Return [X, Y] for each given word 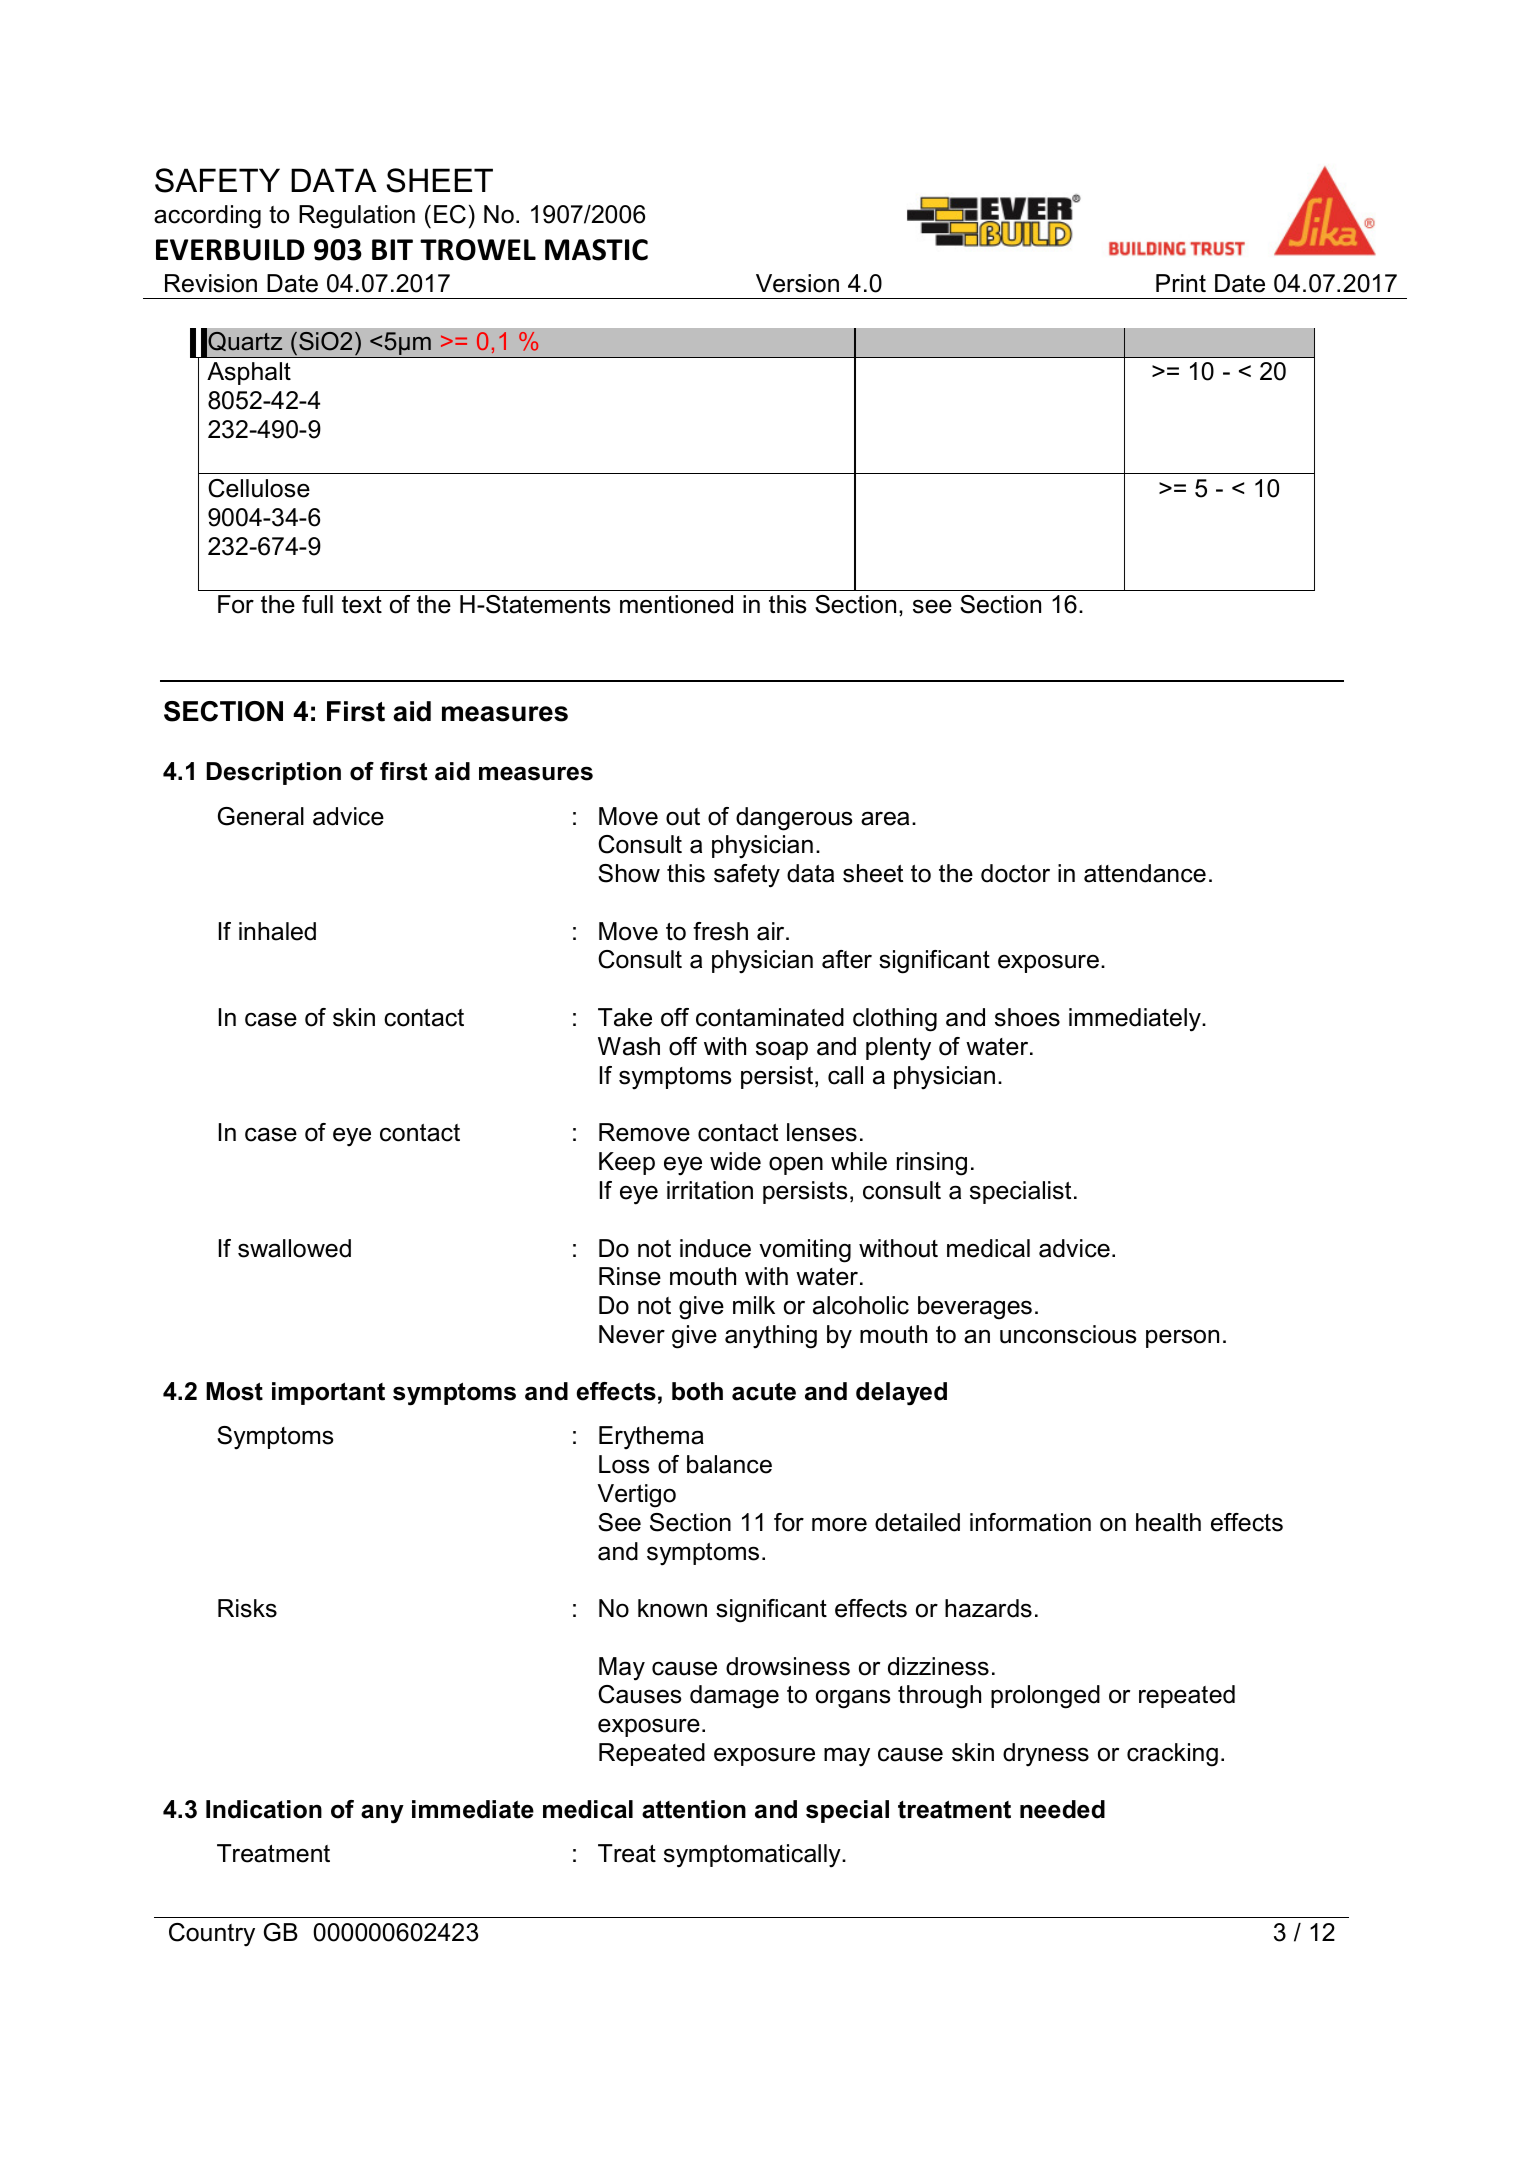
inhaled [277, 931]
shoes [1027, 1017]
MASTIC [596, 250]
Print [1181, 283]
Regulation [357, 217]
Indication [264, 1809]
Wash [629, 1046]
